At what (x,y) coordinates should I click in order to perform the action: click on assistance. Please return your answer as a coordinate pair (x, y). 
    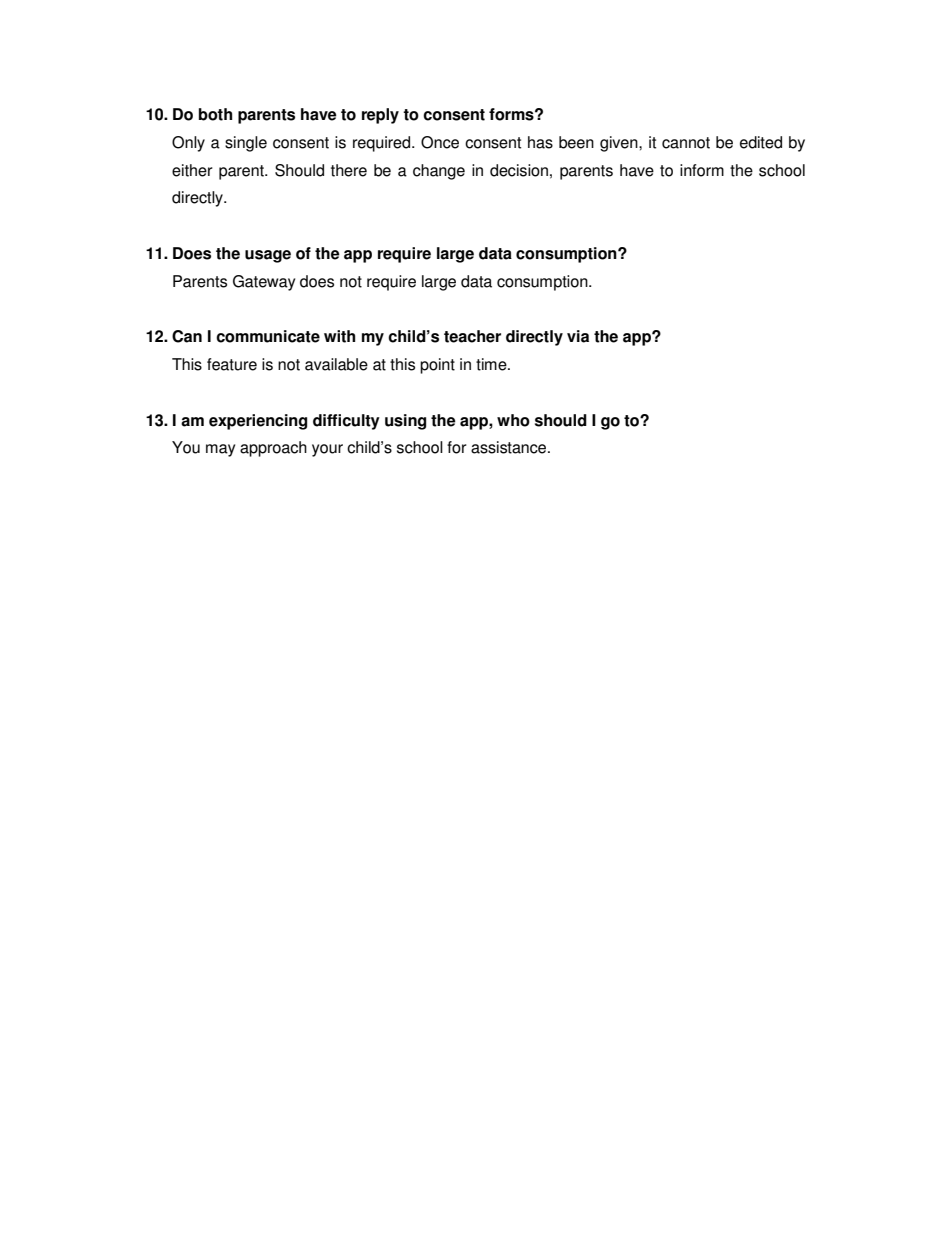
    Looking at the image, I should click on (510, 447).
